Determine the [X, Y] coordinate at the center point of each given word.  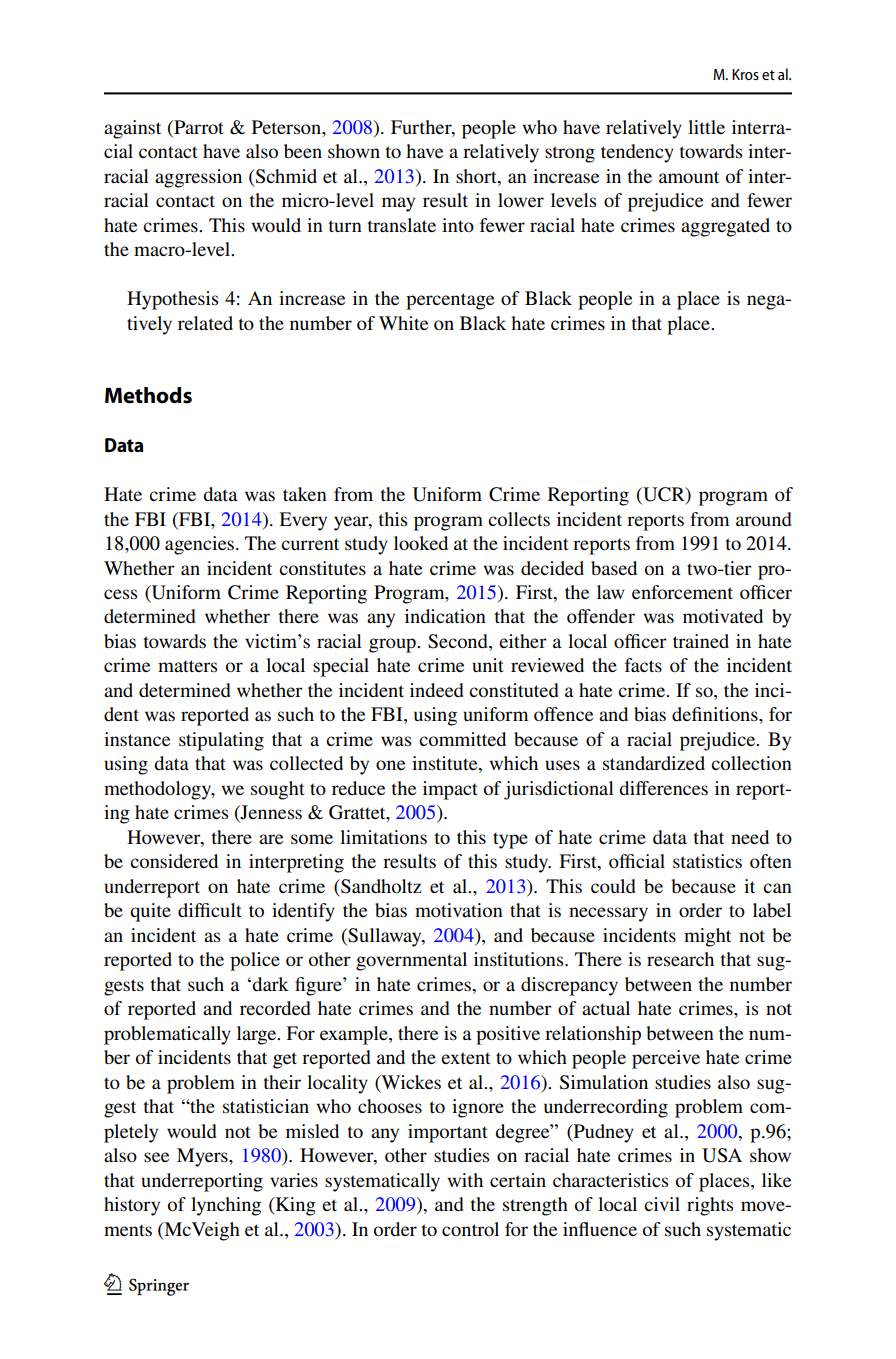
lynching [226, 1206]
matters [187, 666]
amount [689, 177]
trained [701, 641]
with [465, 1180]
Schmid [285, 176]
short [477, 176]
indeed [437, 690]
